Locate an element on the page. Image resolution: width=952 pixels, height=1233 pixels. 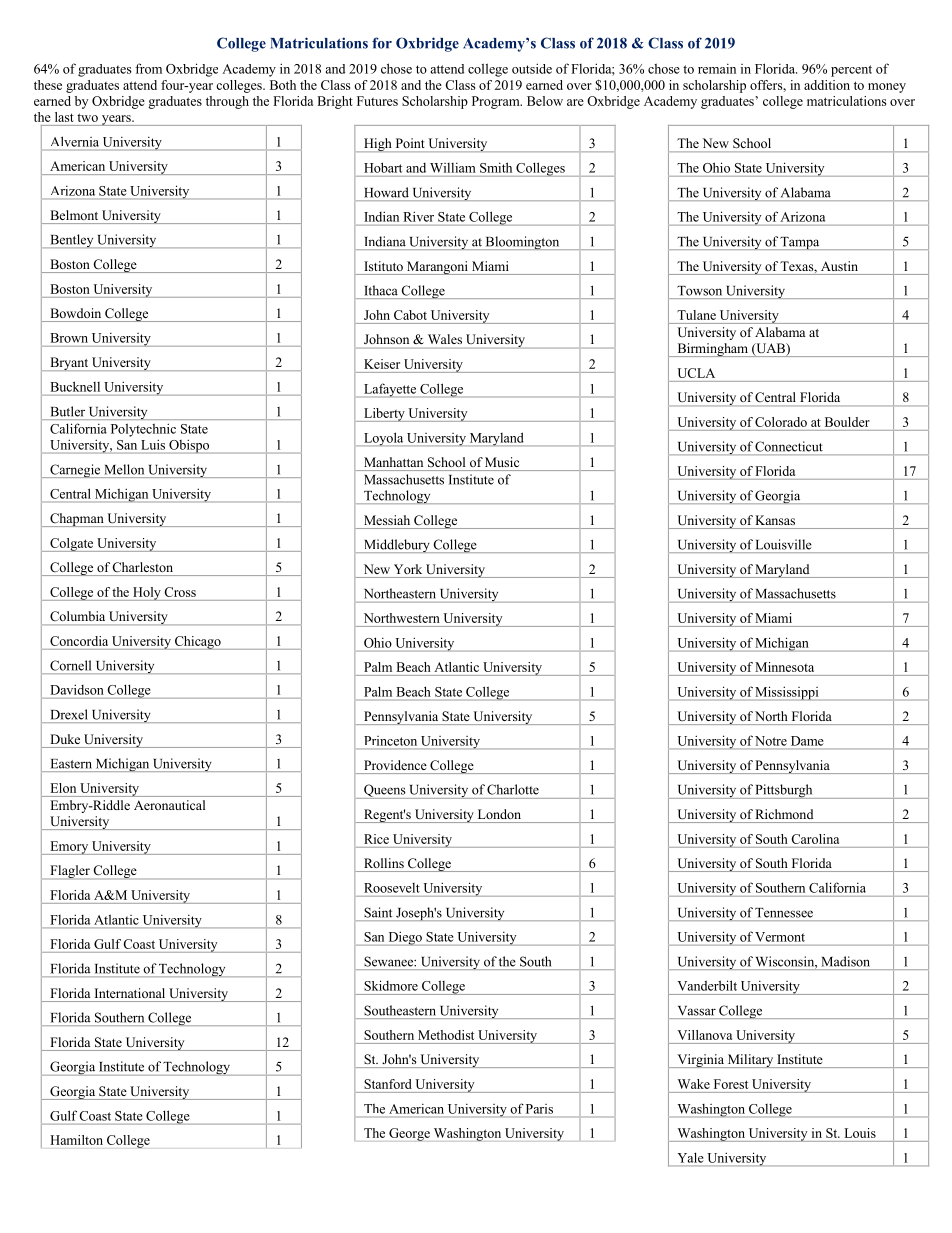
Minnesota is located at coordinates (784, 667).
